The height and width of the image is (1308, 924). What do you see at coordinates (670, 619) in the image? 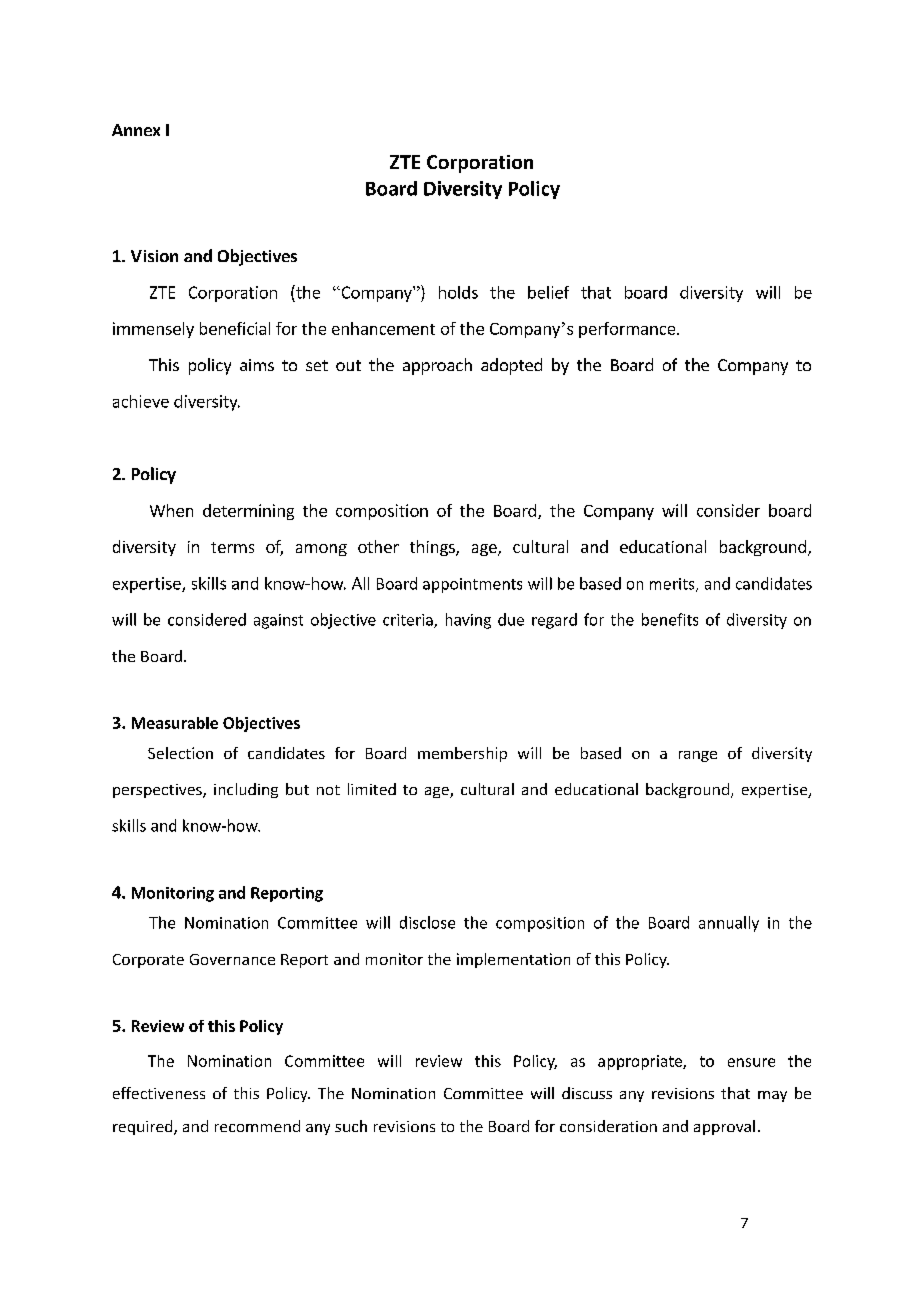
I see `benefits` at bounding box center [670, 619].
